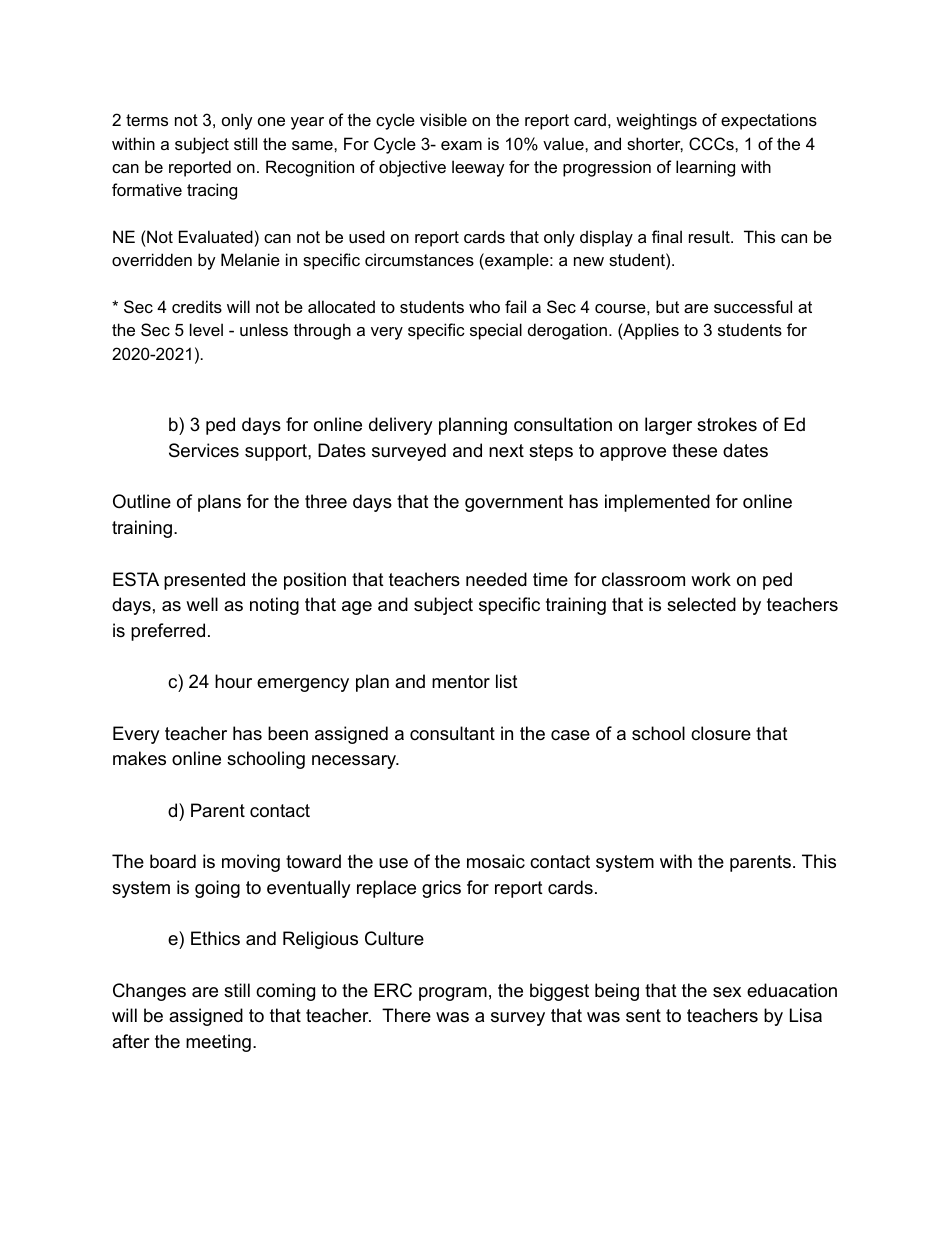 This screenshot has height=1233, width=952. What do you see at coordinates (705, 168) in the screenshot?
I see `learning` at bounding box center [705, 168].
